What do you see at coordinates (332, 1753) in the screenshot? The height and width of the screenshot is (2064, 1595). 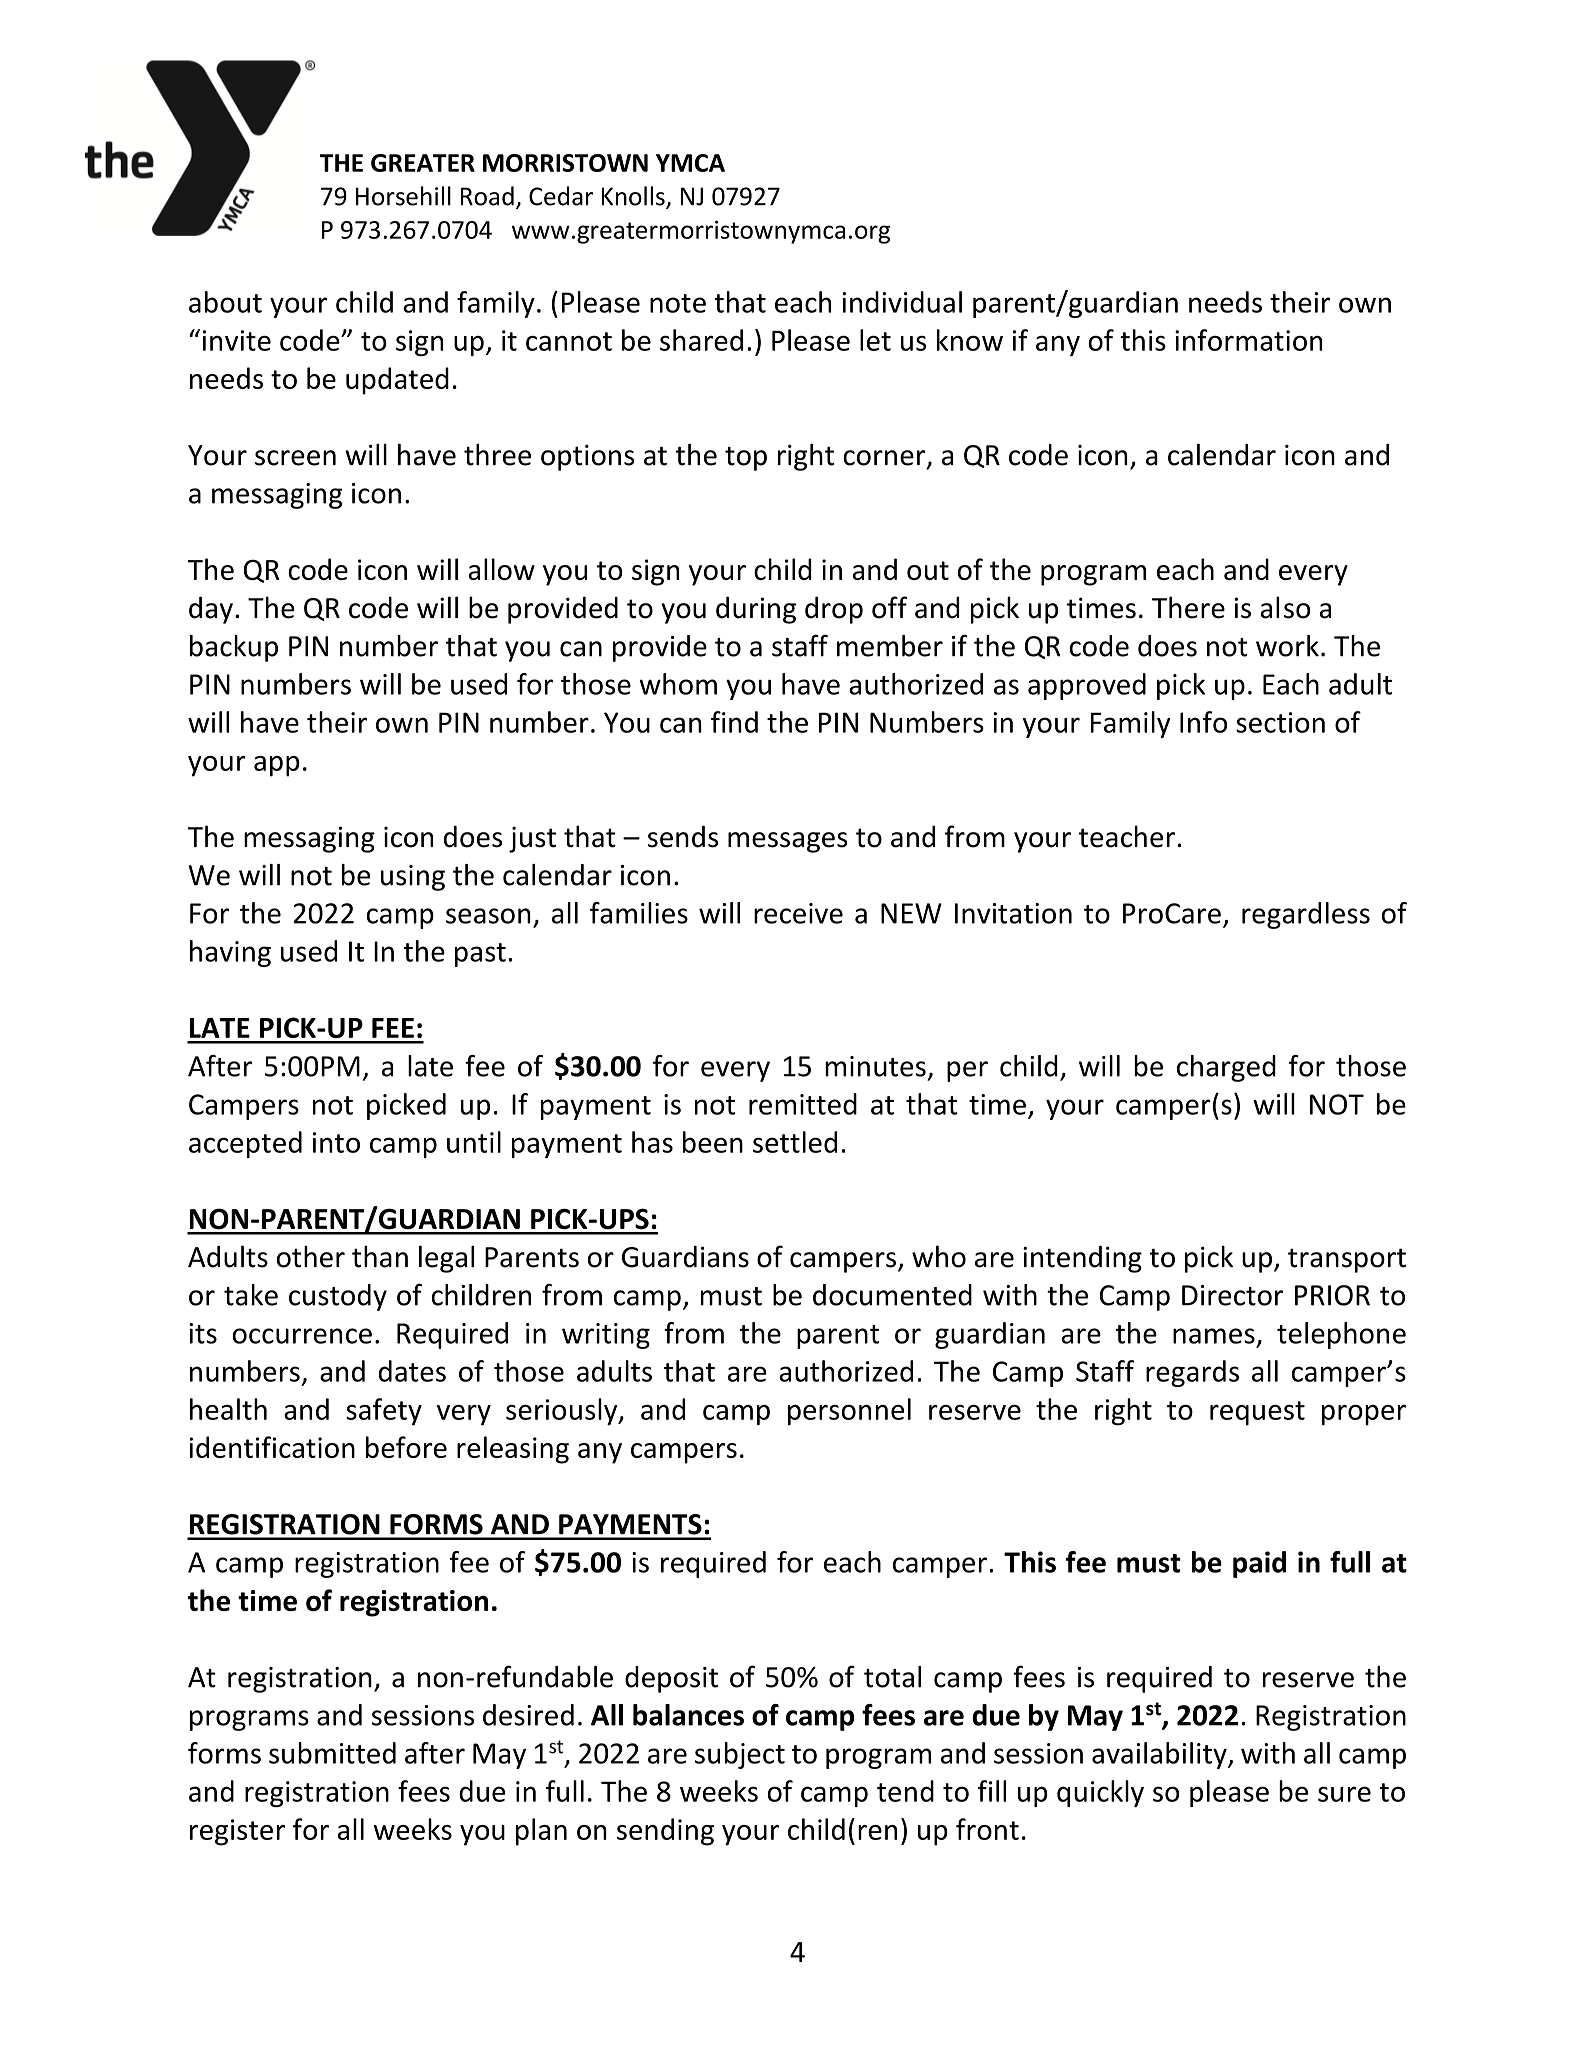 I see `submitted` at bounding box center [332, 1753].
